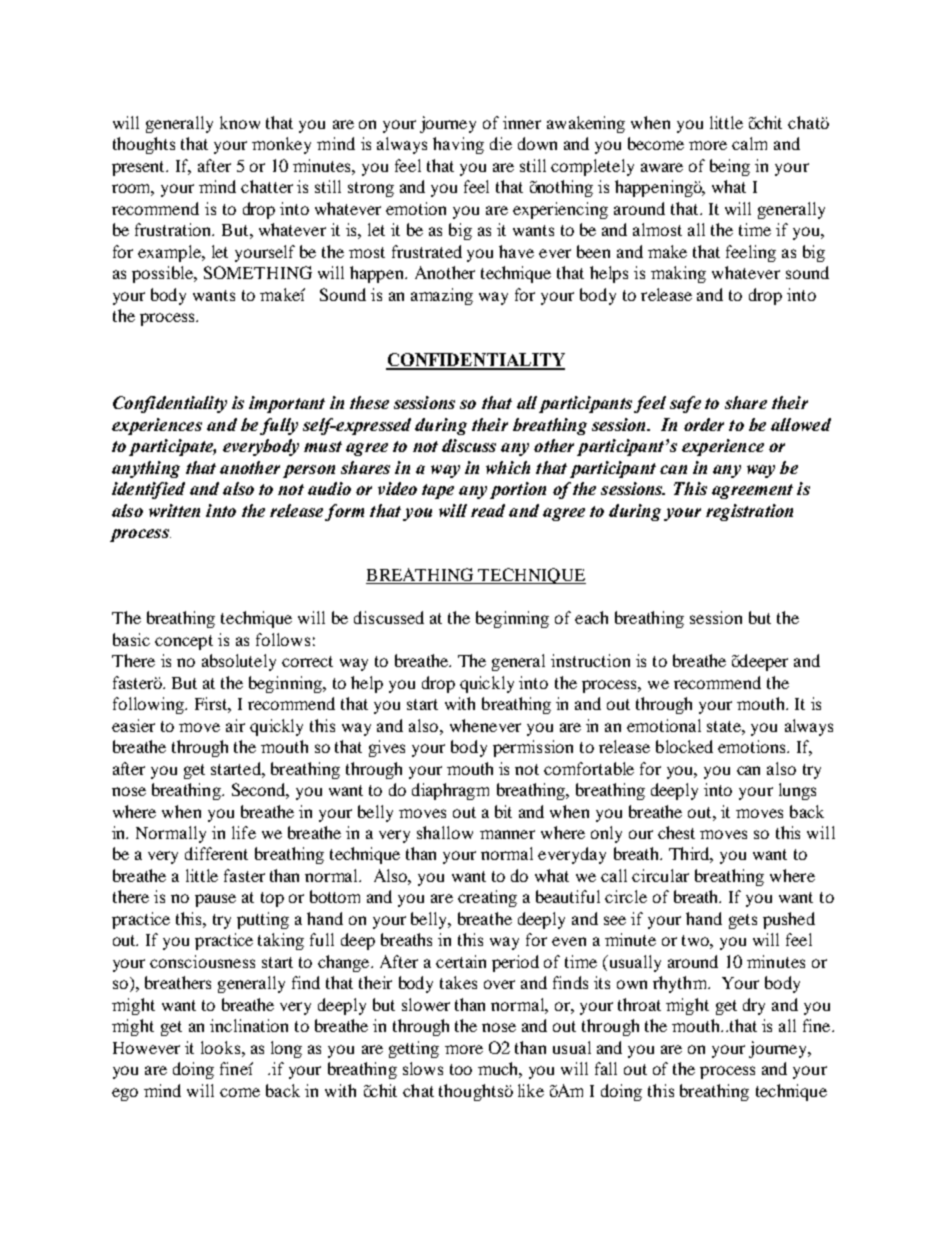 This screenshot has width=952, height=1233. What do you see at coordinates (240, 122) in the screenshot?
I see `know` at bounding box center [240, 122].
